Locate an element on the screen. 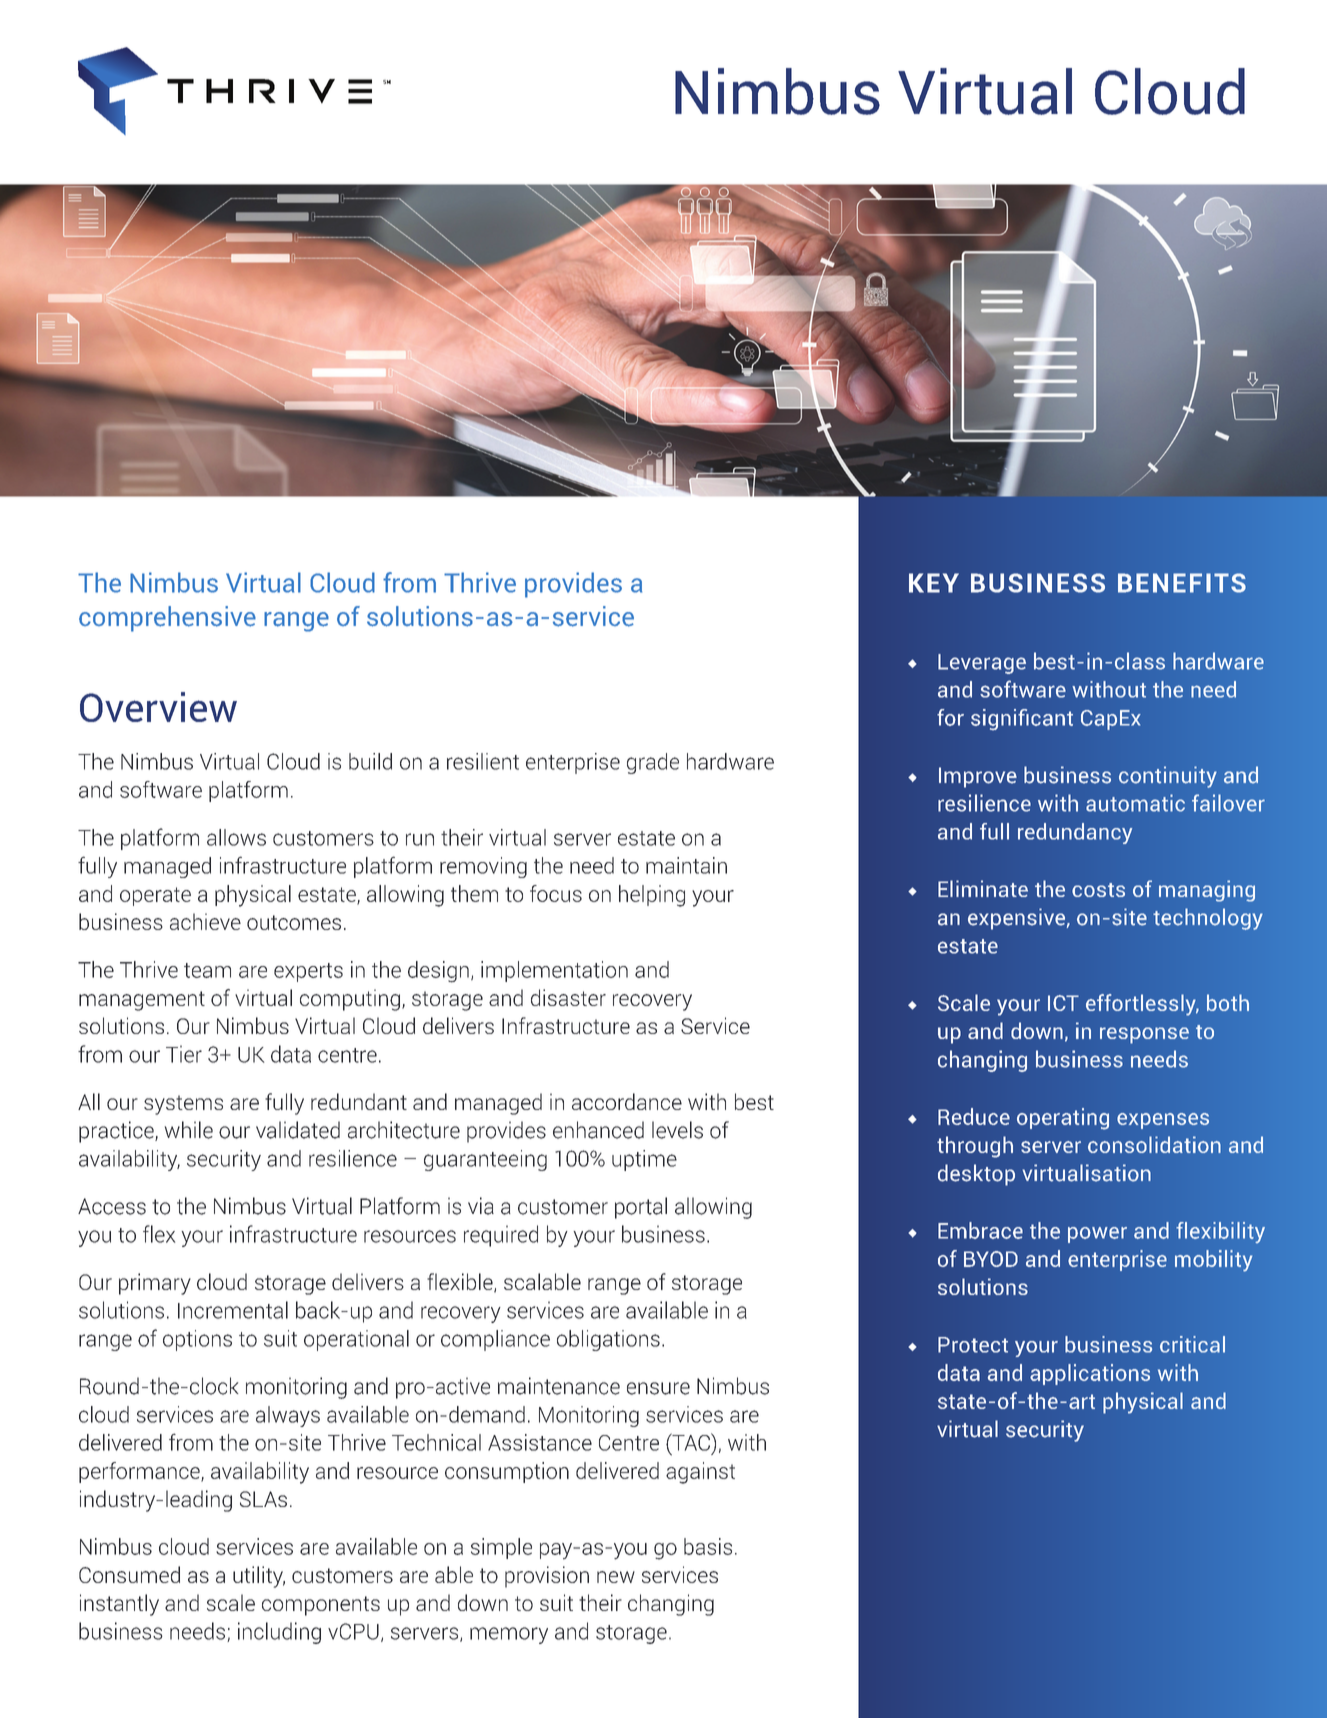 This screenshot has height=1718, width=1327. Incremental is located at coordinates (233, 1310).
